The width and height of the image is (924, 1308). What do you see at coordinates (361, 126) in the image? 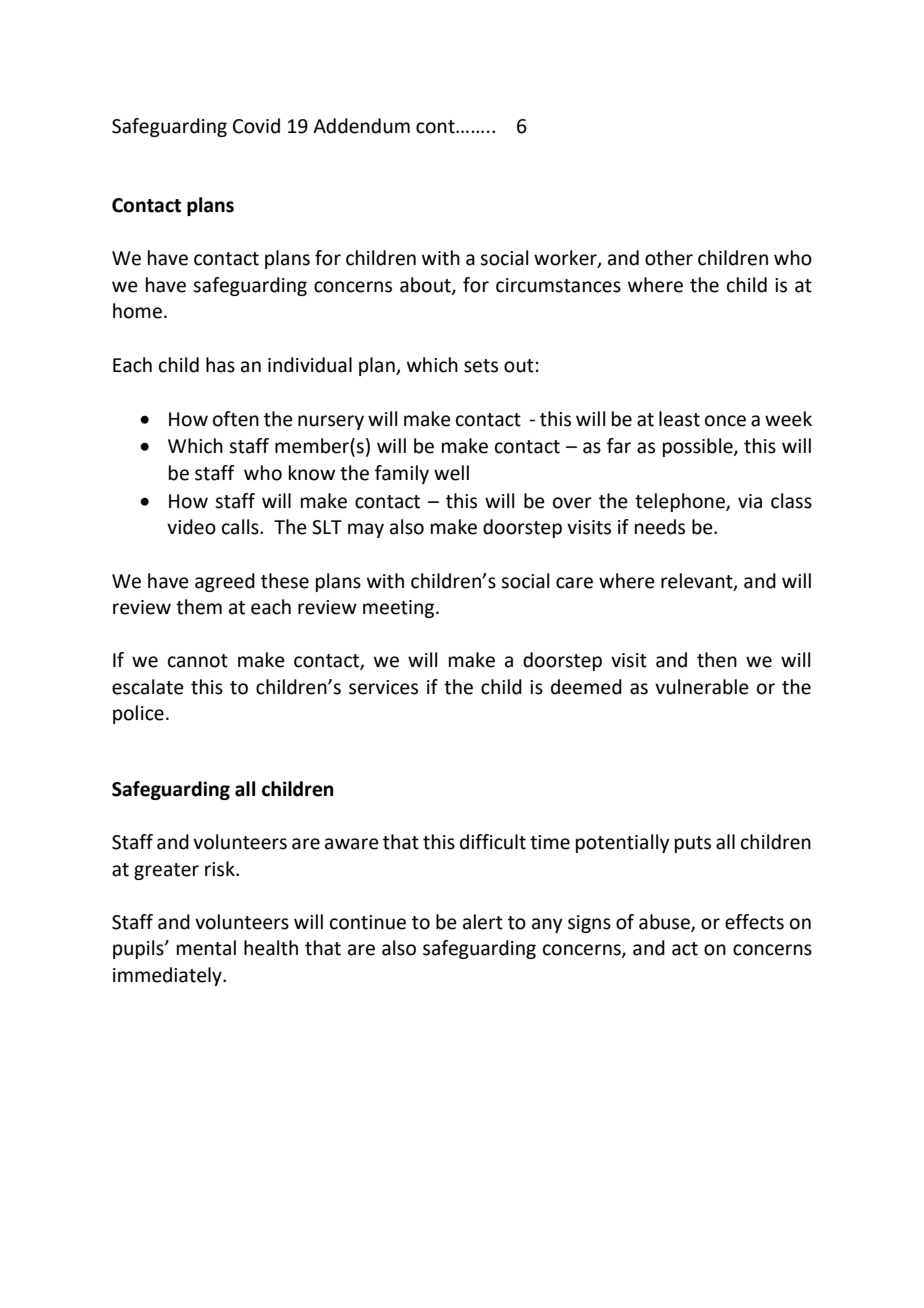
I see `Addendum` at bounding box center [361, 126].
